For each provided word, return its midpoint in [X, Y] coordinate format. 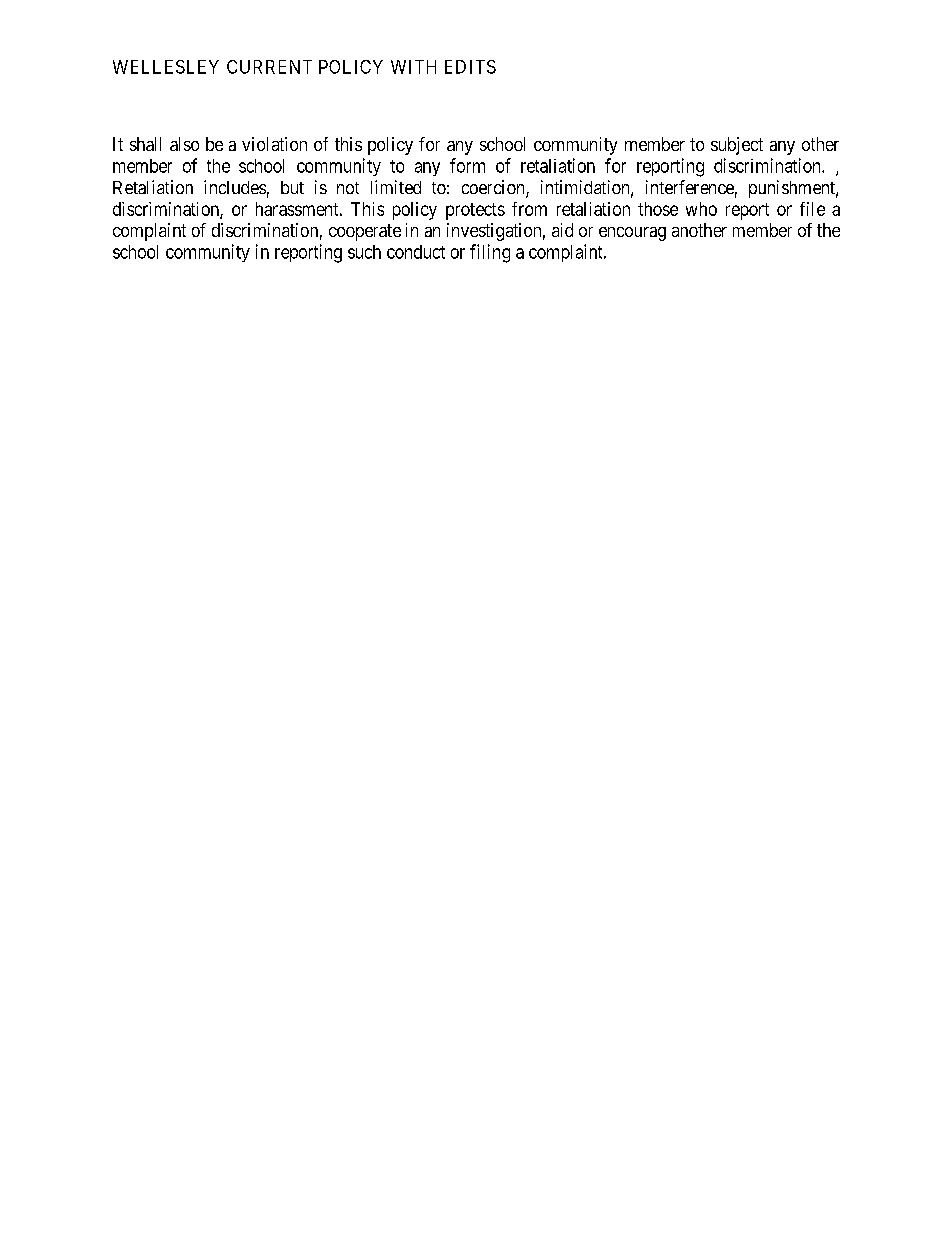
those [658, 209]
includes [235, 187]
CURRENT [269, 67]
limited [396, 187]
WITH [413, 67]
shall [145, 144]
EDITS [470, 67]
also [184, 144]
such [364, 252]
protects [475, 211]
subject [737, 146]
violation [274, 144]
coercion [494, 188]
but [292, 187]
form [467, 165]
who [701, 209]
